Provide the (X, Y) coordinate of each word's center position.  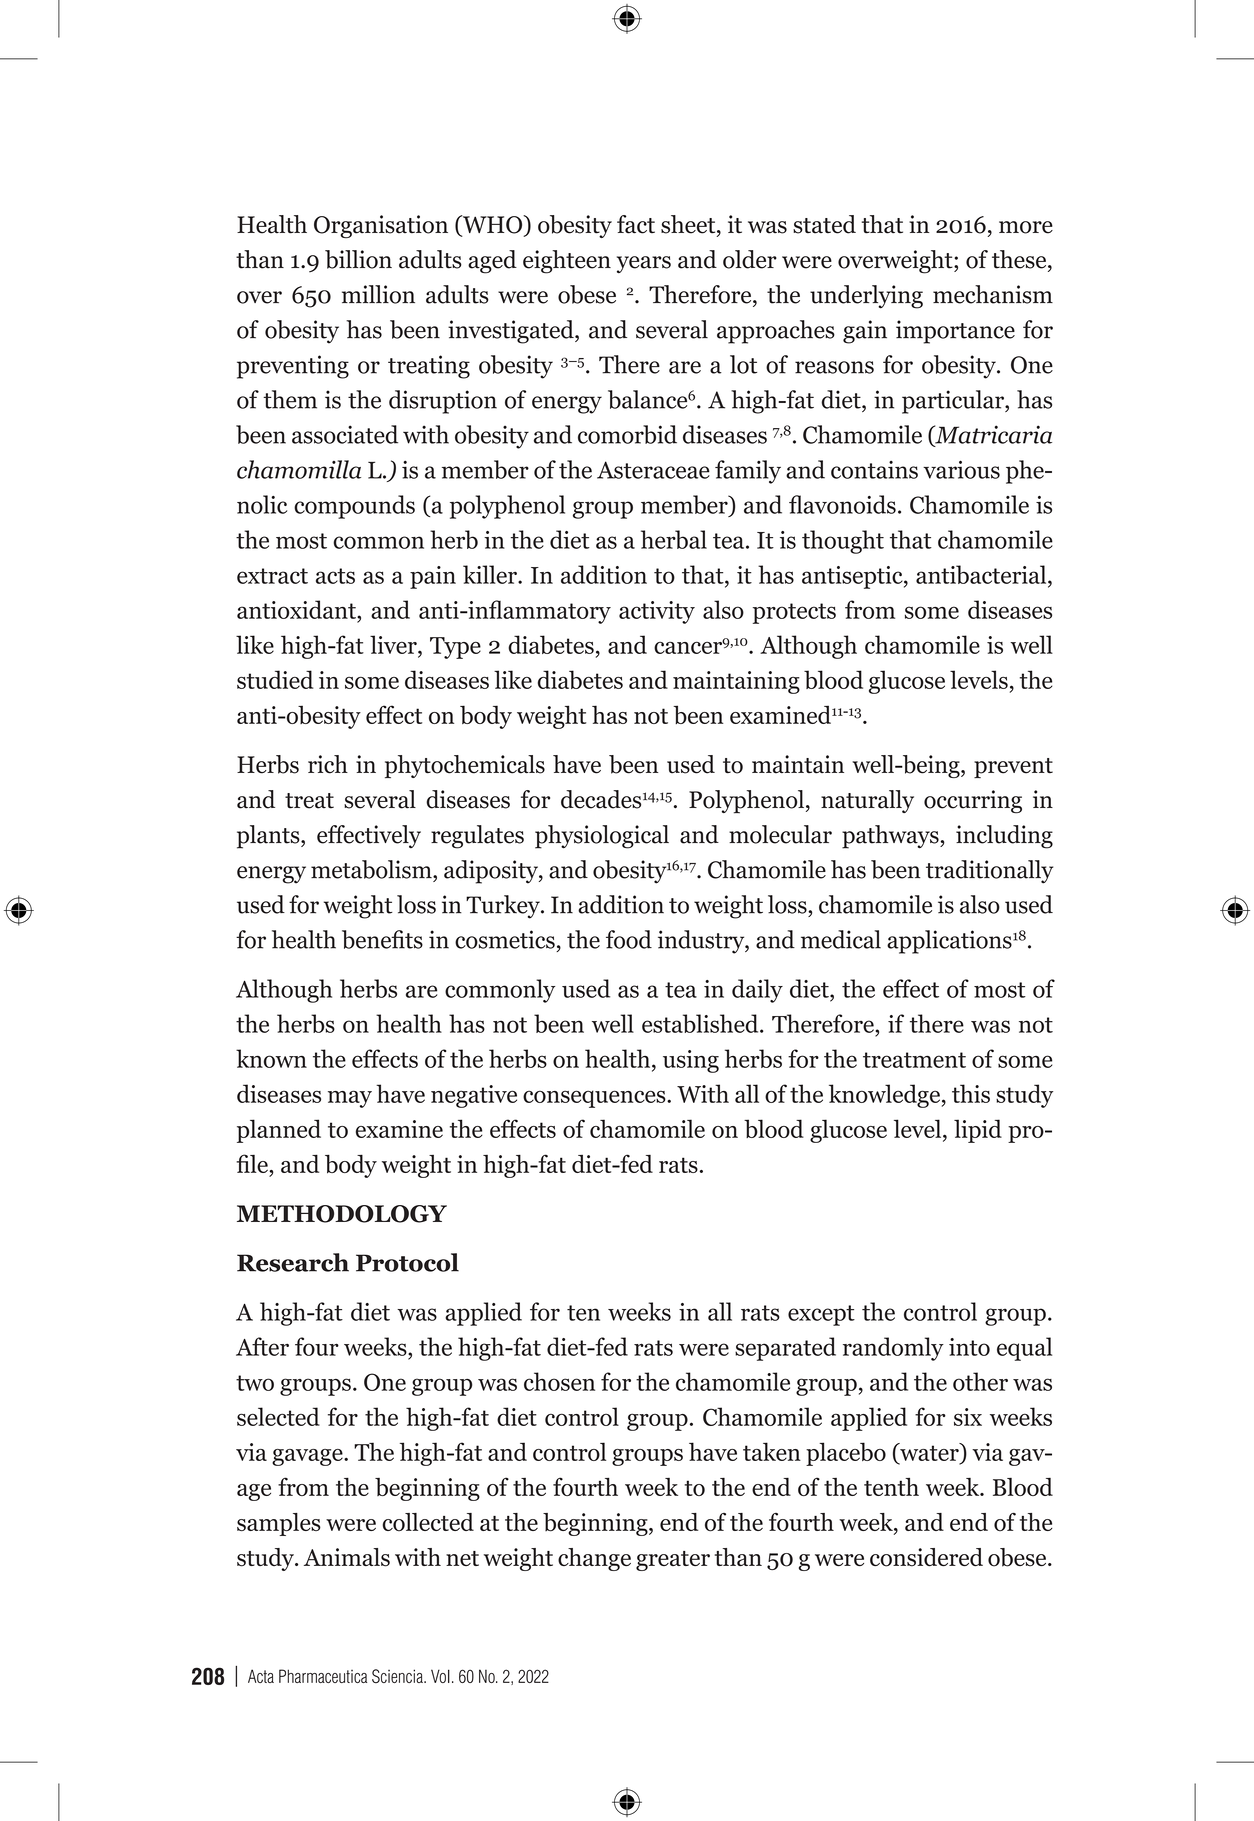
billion (358, 259)
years (644, 264)
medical (841, 939)
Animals (347, 1557)
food (629, 939)
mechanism (993, 294)
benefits (382, 939)
